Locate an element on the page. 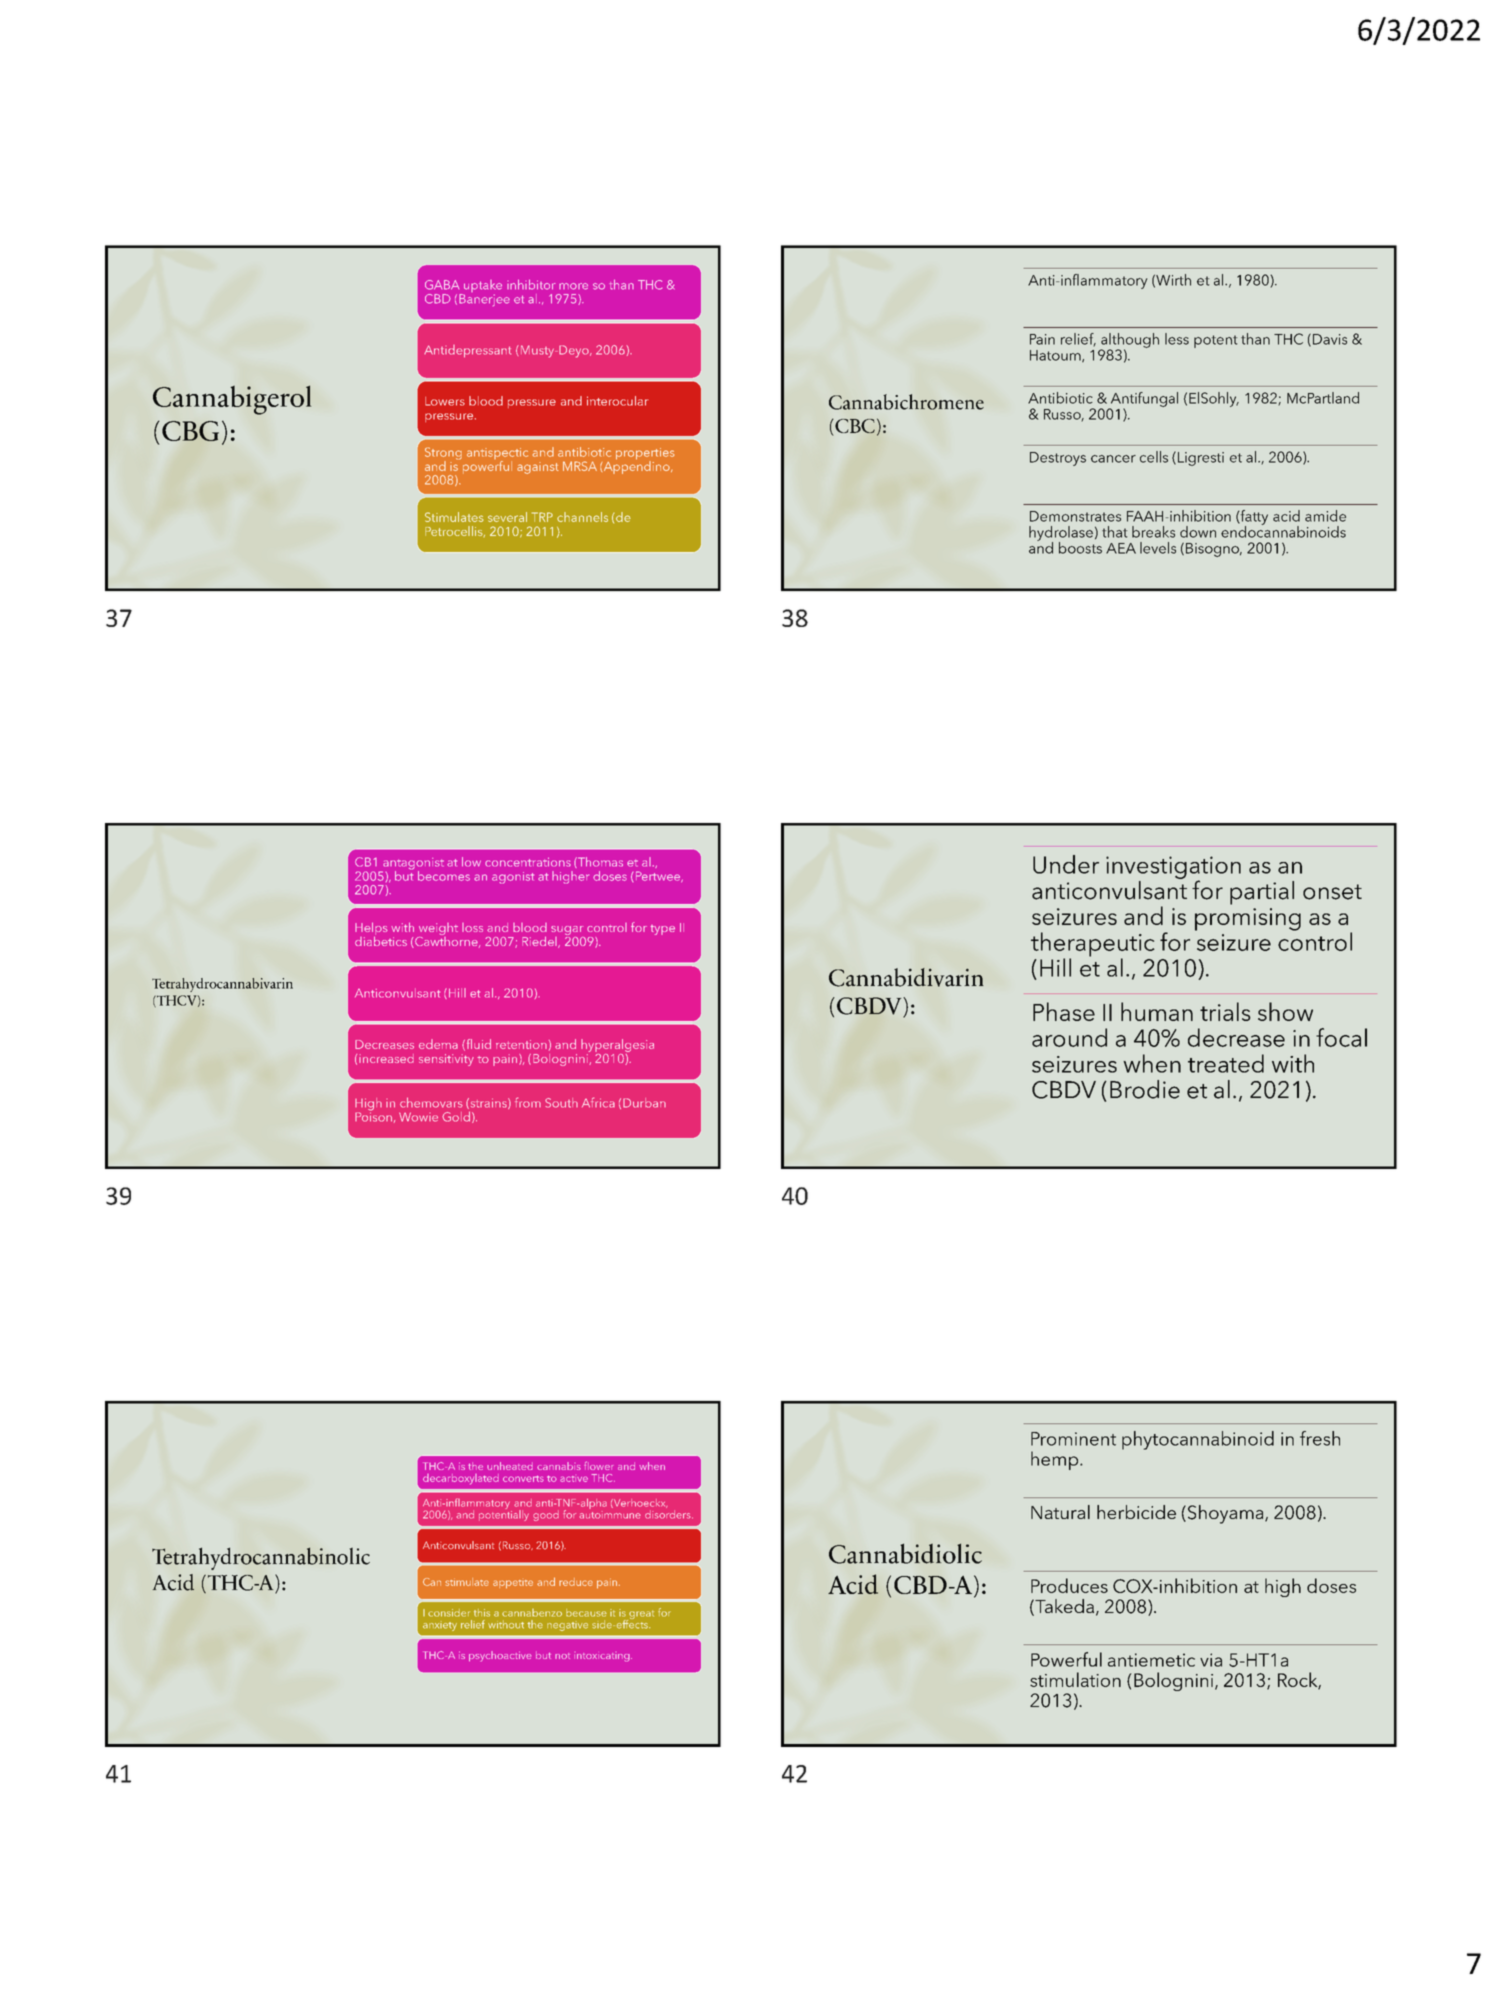 The image size is (1502, 1992). intoxicating is located at coordinates (603, 1657).
